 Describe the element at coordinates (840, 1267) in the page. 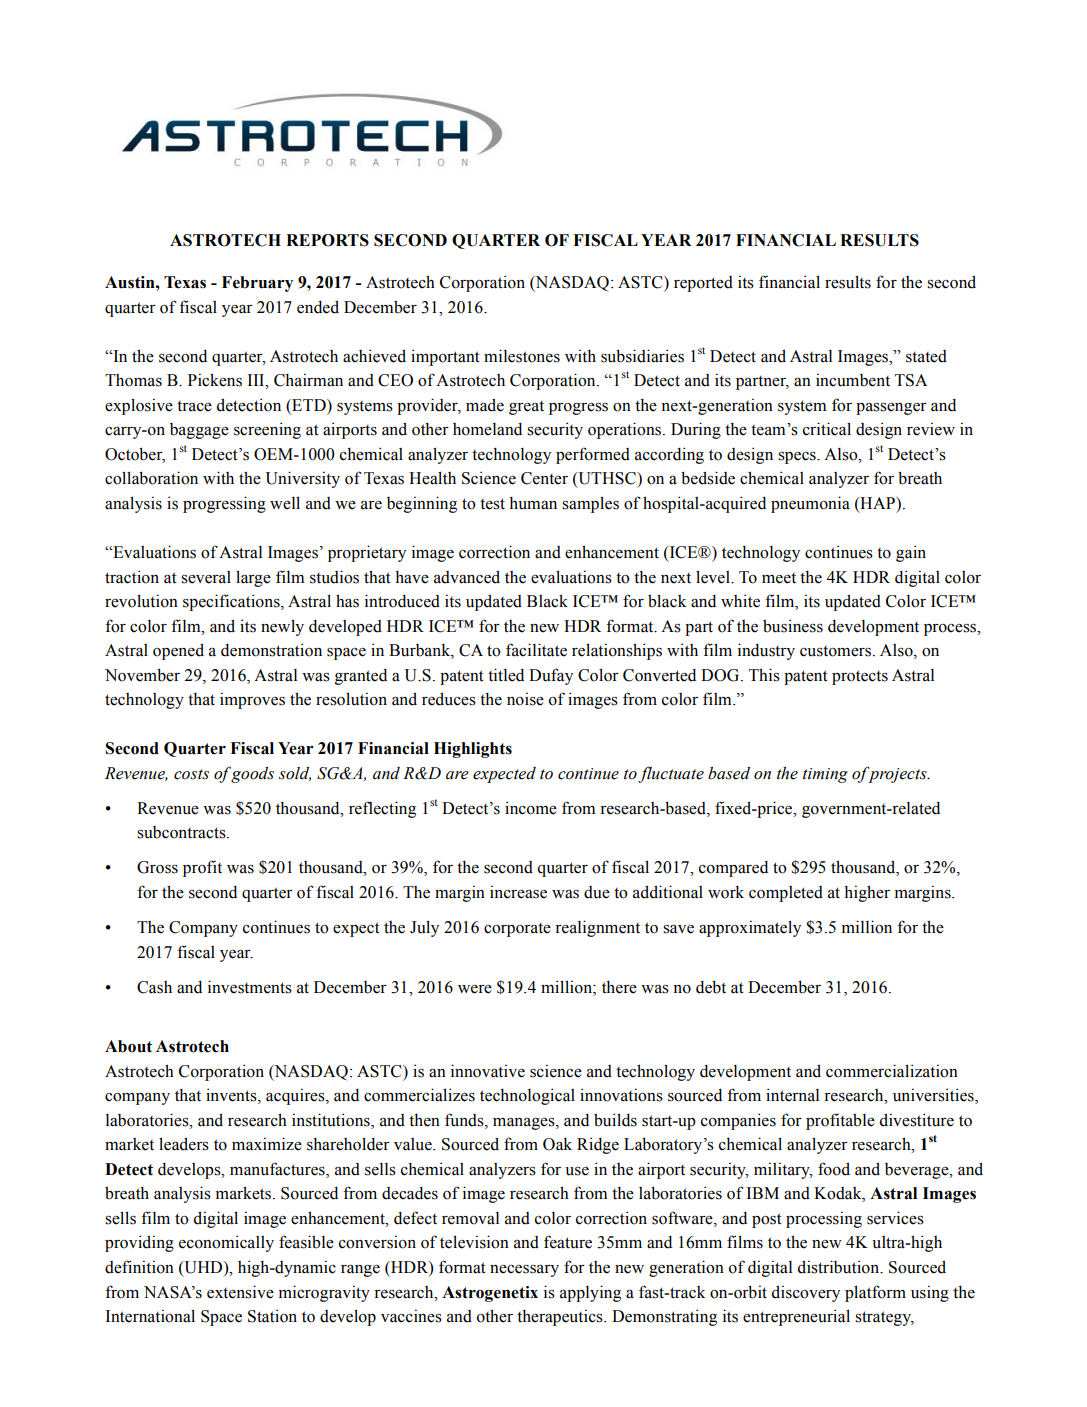

I see `distribution` at that location.
